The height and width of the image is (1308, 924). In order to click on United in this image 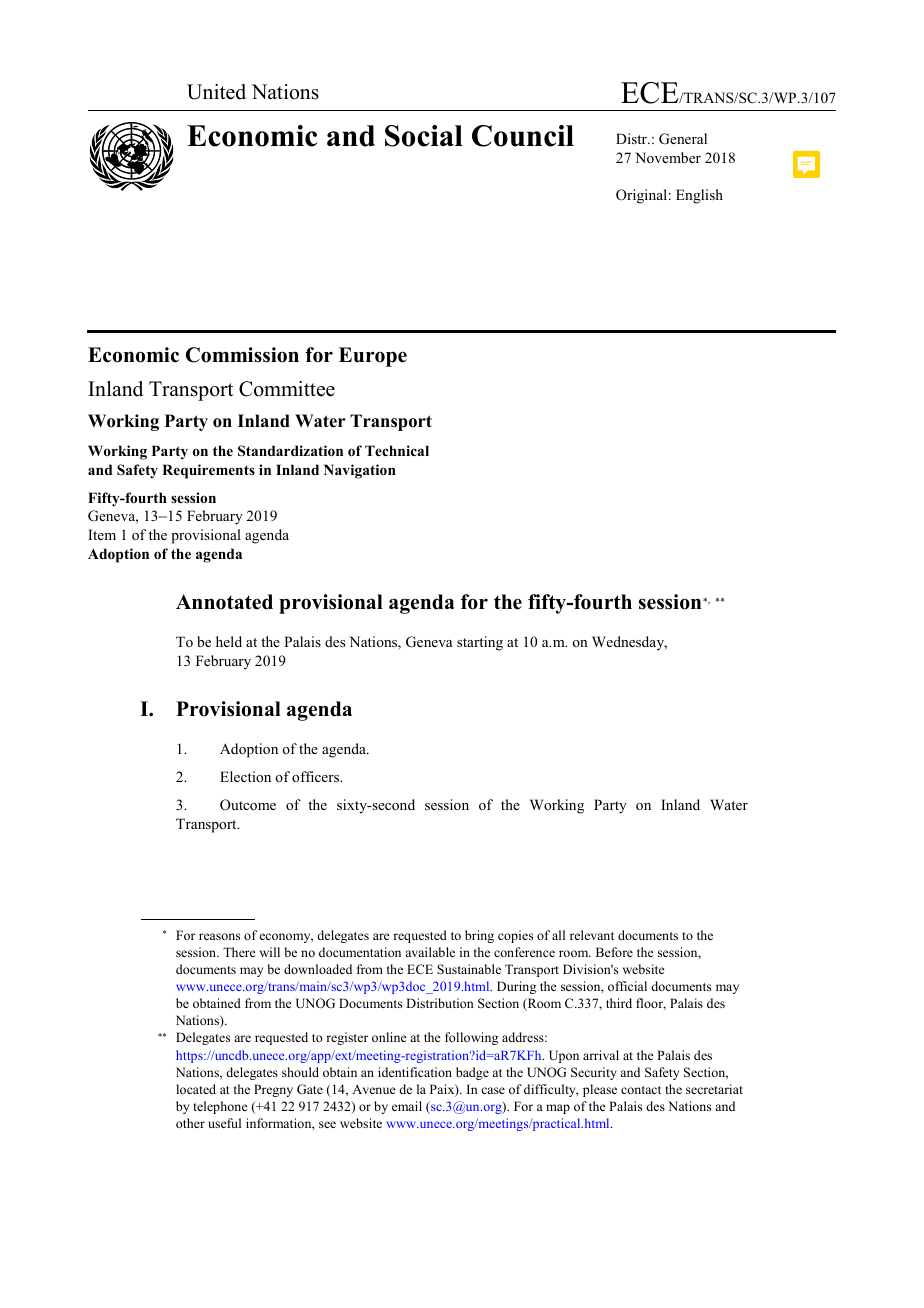, I will do `click(216, 92)`.
